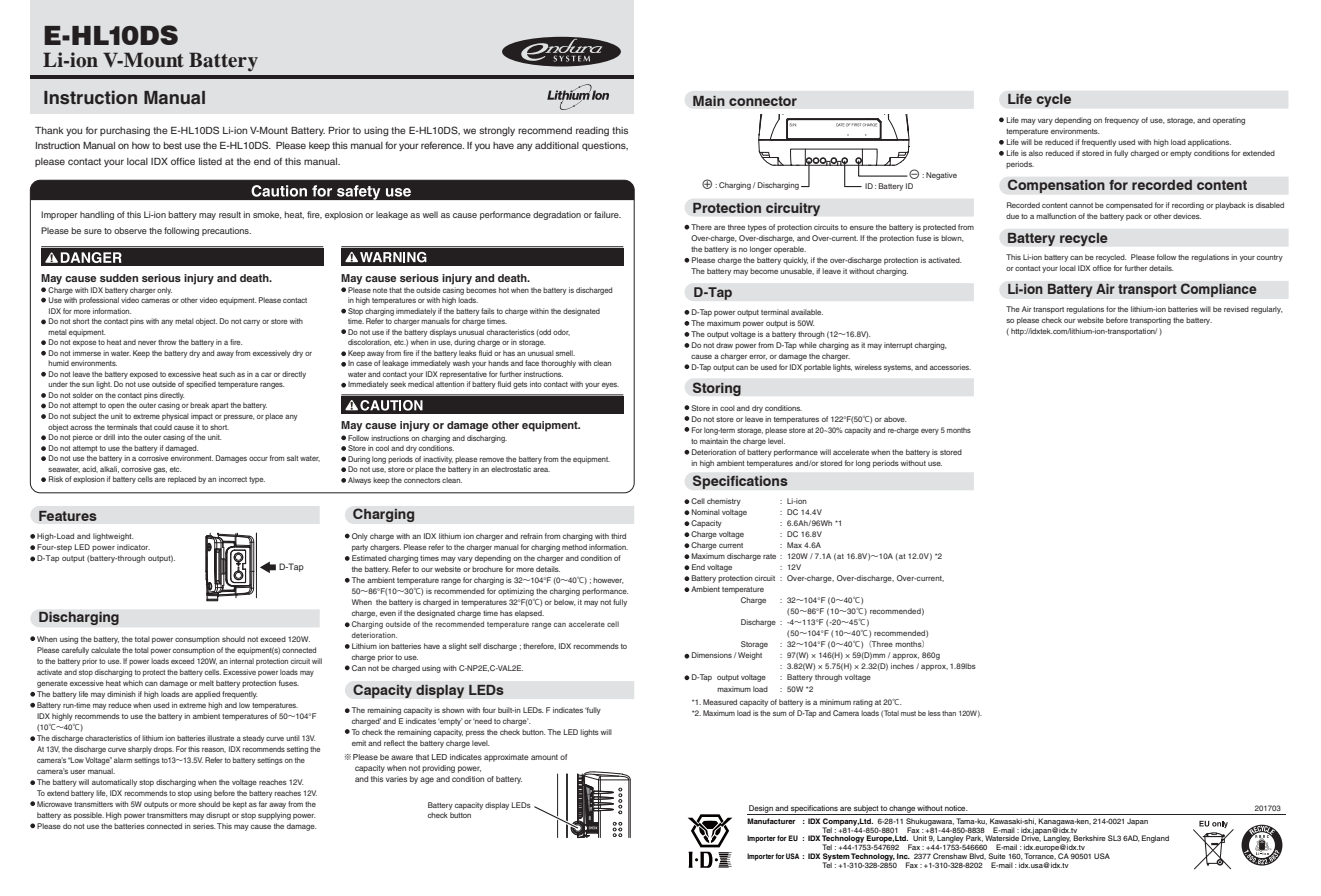 The width and height of the page is (1321, 896). Describe the element at coordinates (1155, 839) in the page. I see `England` at that location.
